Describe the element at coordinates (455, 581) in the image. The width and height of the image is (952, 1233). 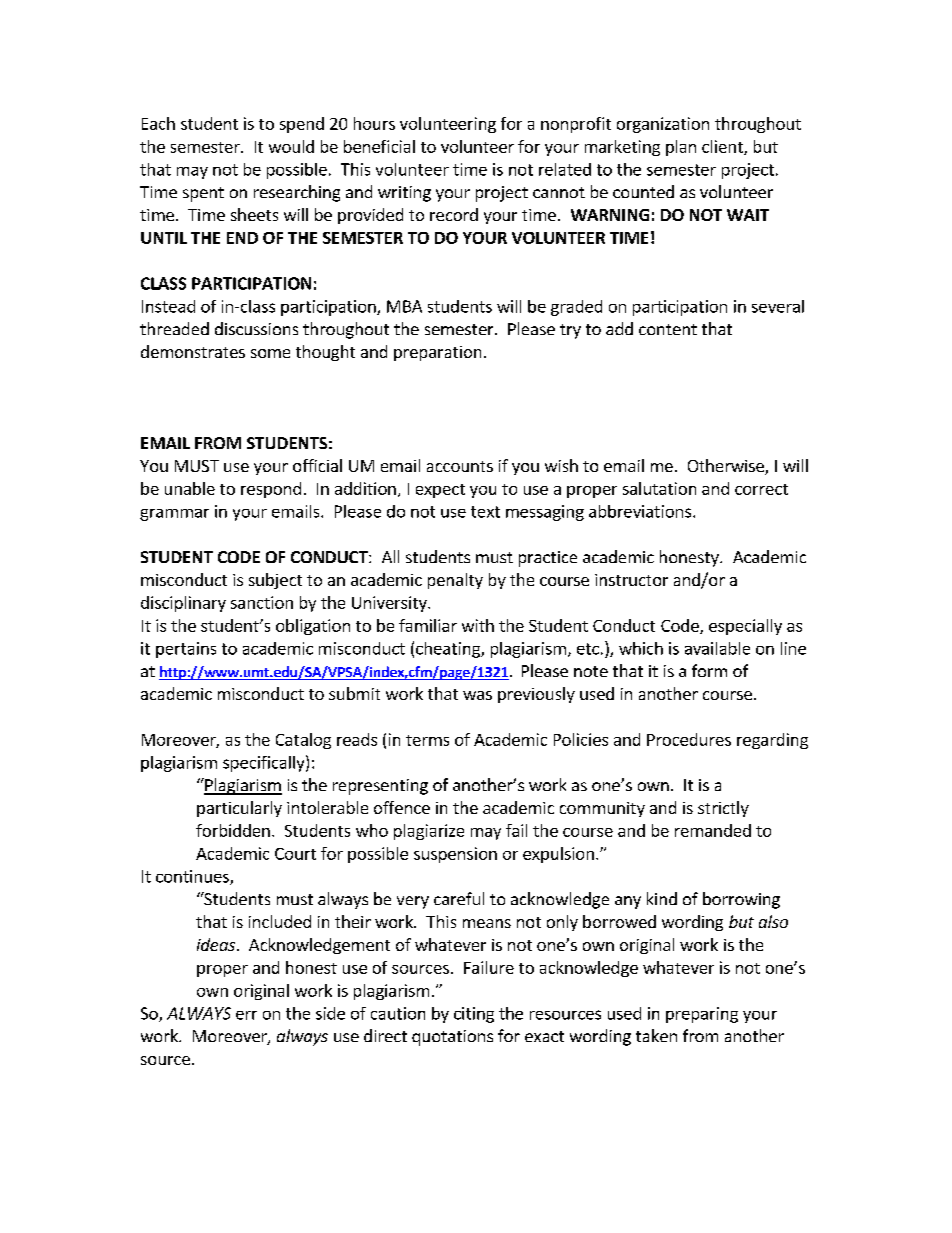
I see `penalty` at that location.
